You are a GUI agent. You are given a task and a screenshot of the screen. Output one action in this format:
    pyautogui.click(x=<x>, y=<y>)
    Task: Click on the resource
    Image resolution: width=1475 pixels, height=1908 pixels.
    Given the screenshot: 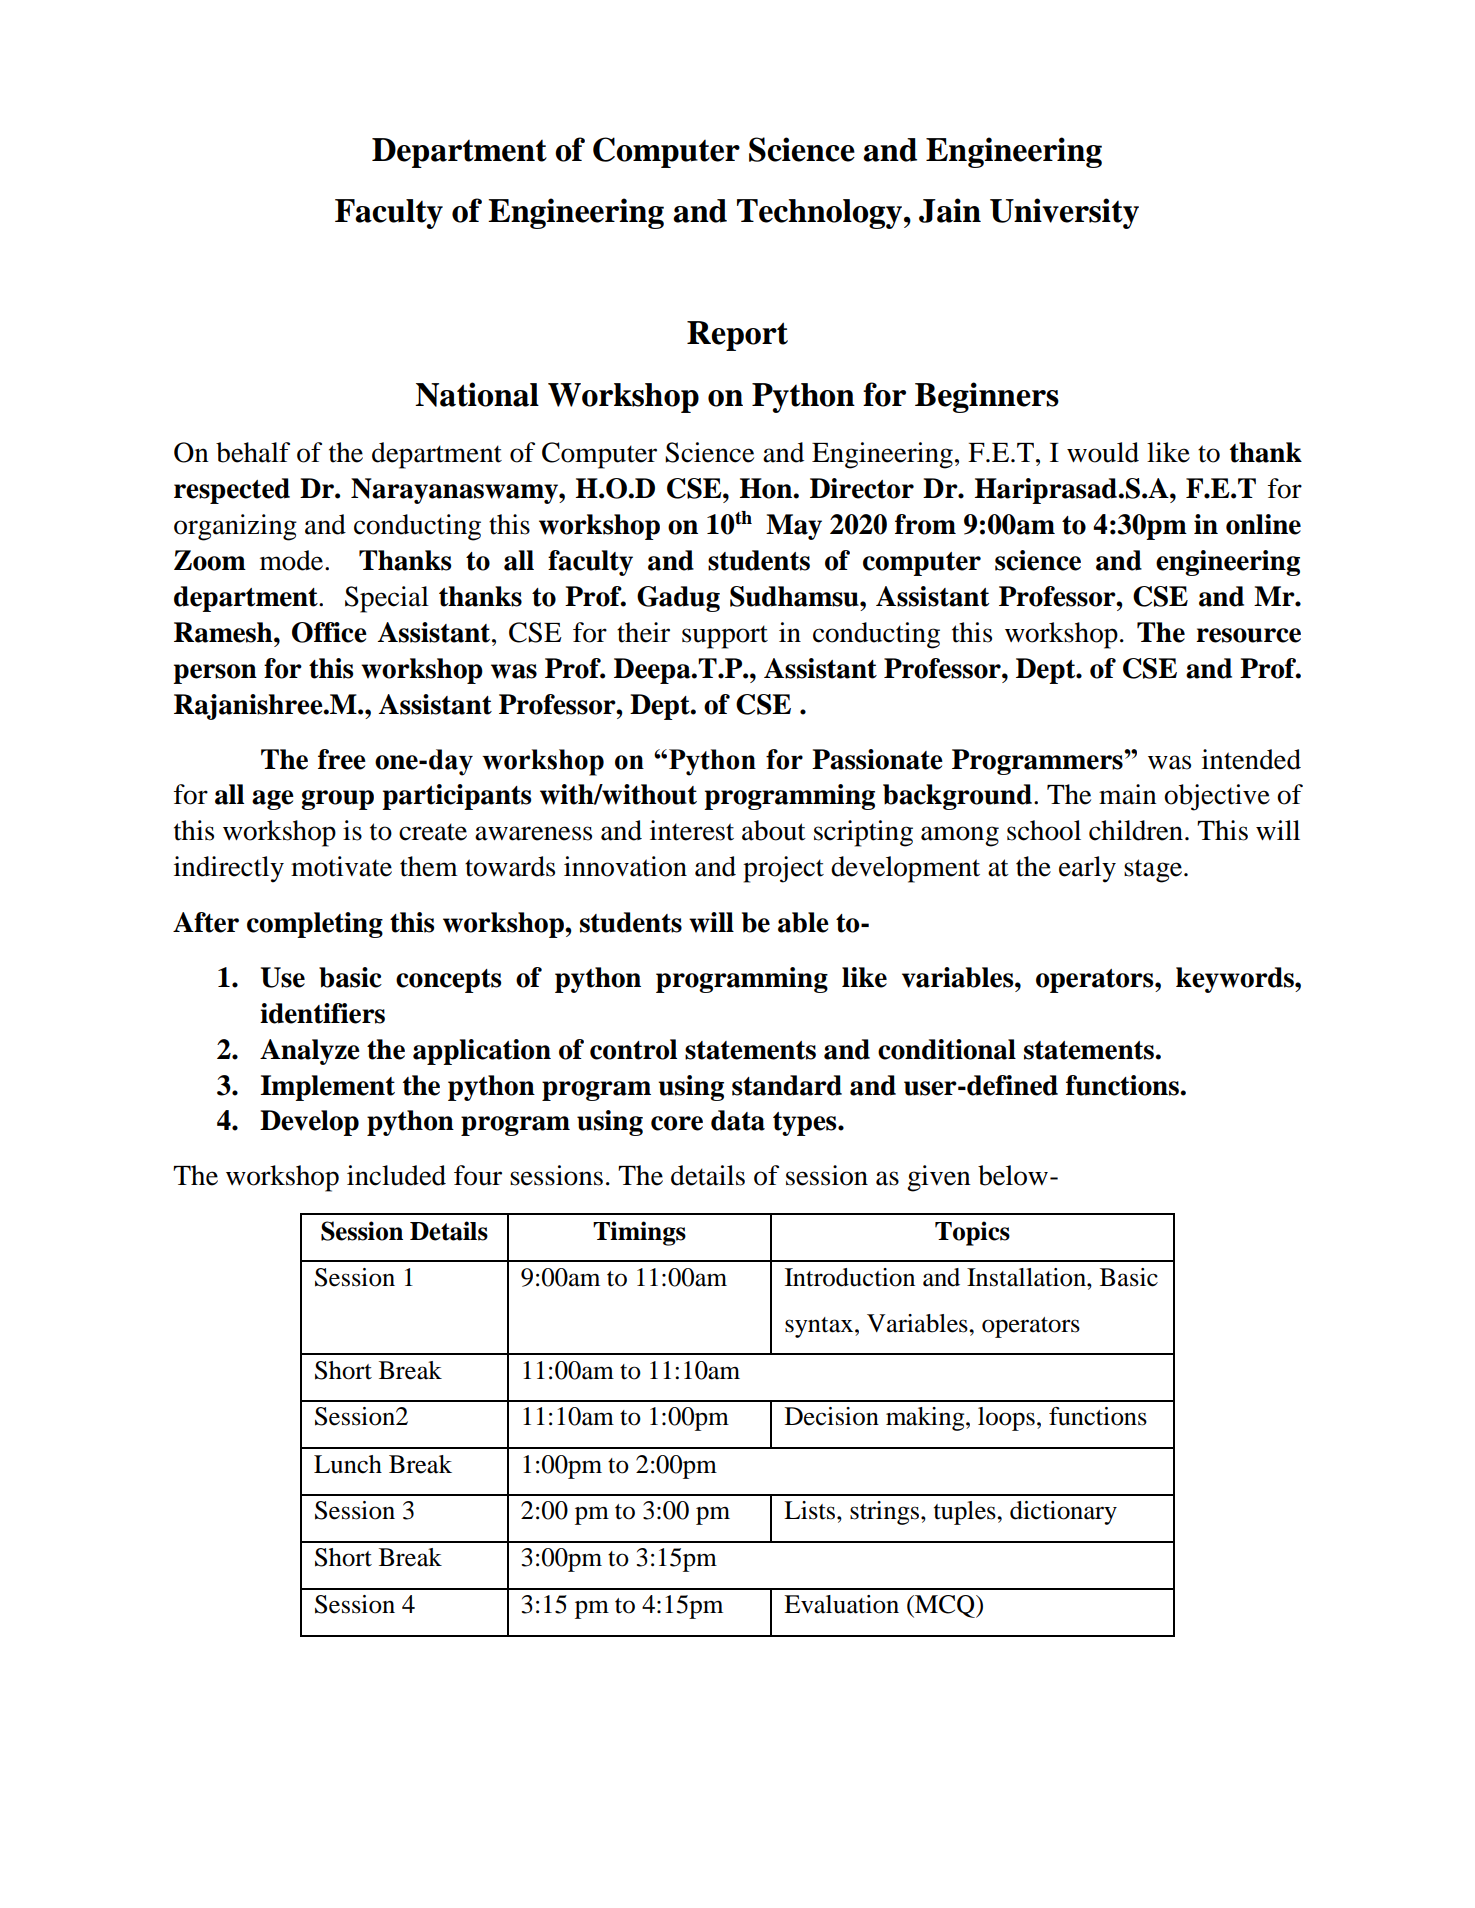 What is the action you would take?
    pyautogui.click(x=1248, y=635)
